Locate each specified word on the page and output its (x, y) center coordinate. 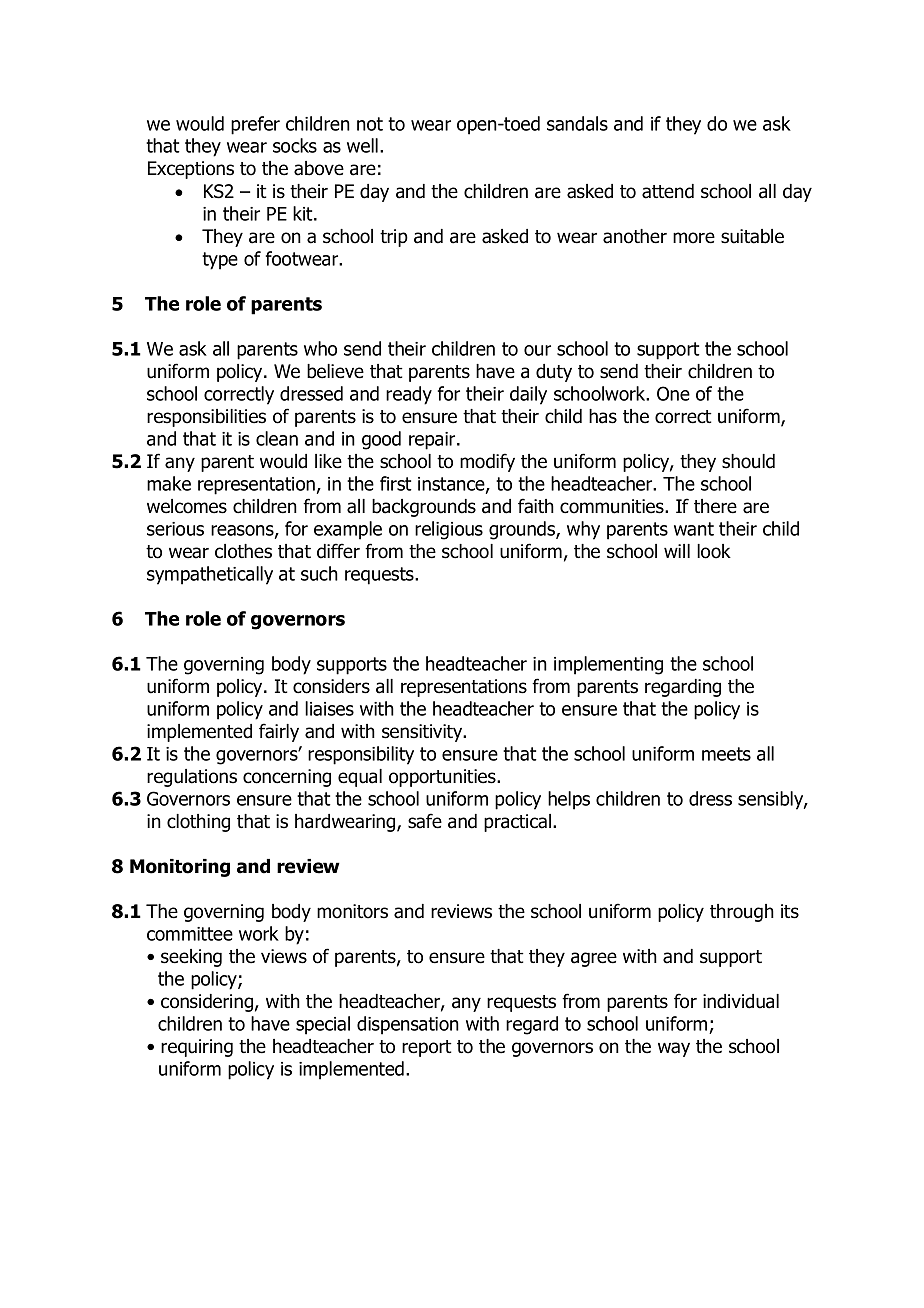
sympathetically (210, 575)
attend (668, 191)
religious (449, 530)
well (362, 145)
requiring (197, 1048)
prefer (255, 125)
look (714, 551)
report (427, 1048)
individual (741, 1001)
